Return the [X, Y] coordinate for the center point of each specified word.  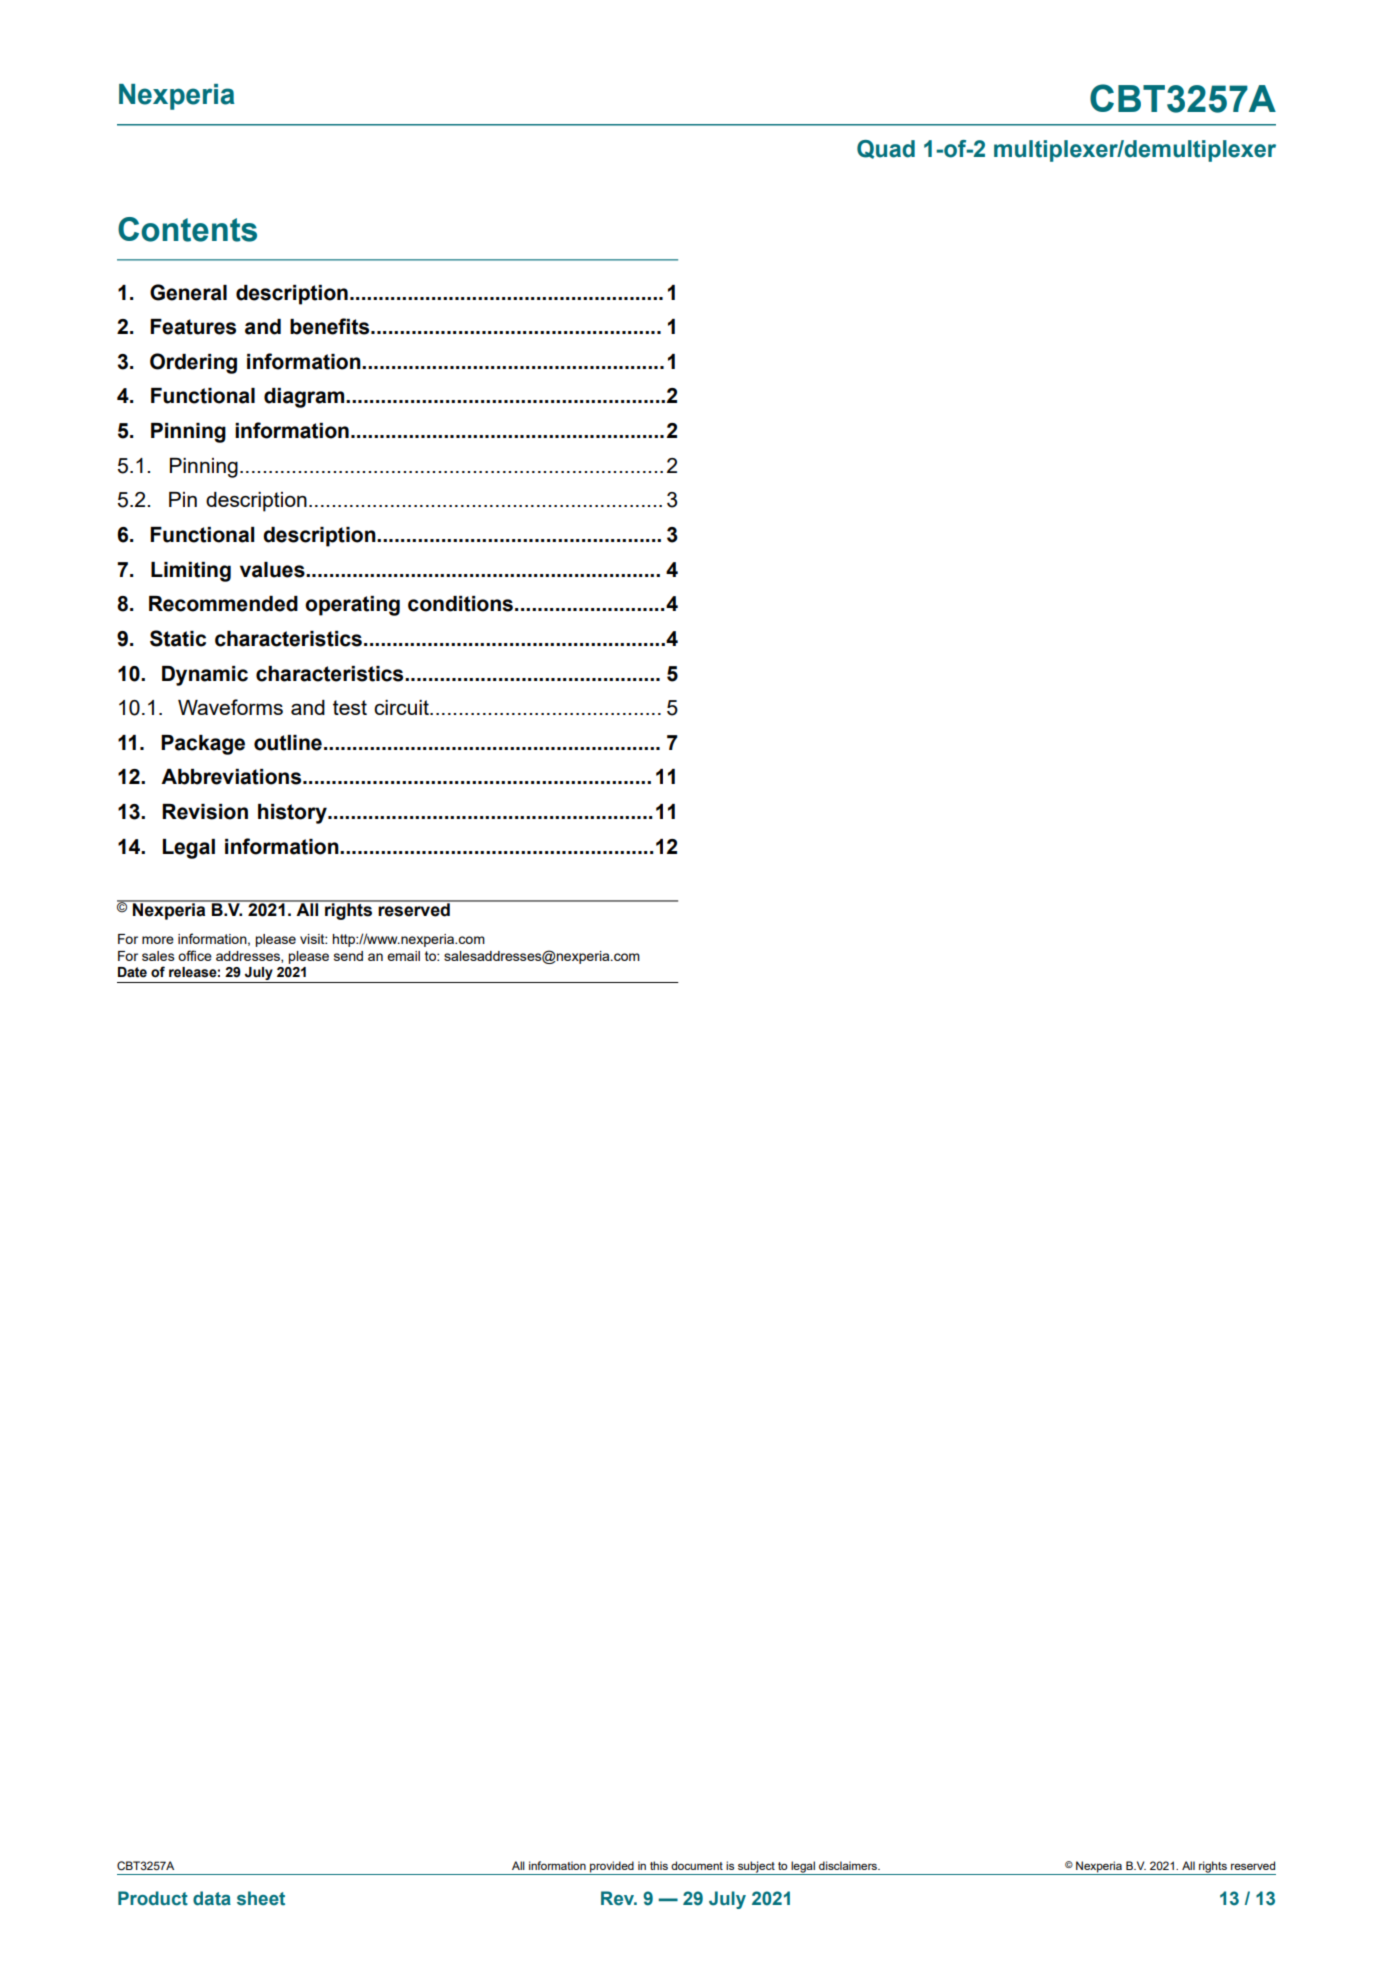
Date [132, 972]
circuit [402, 707]
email [403, 956]
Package [203, 745]
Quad [886, 149]
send [348, 956]
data [212, 1898]
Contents [187, 229]
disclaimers [849, 1865]
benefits [331, 326]
